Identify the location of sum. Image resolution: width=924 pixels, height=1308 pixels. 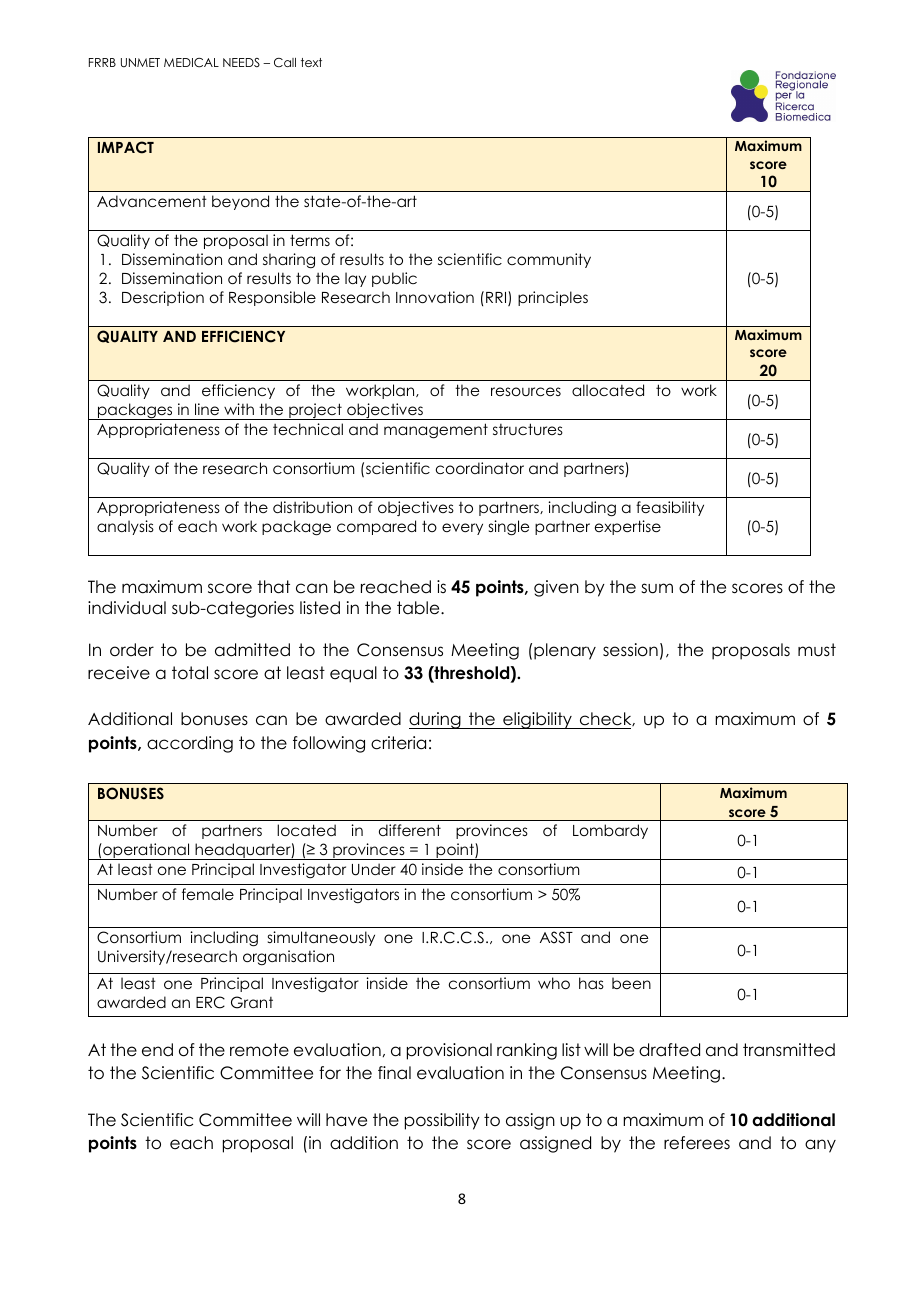
(657, 588).
